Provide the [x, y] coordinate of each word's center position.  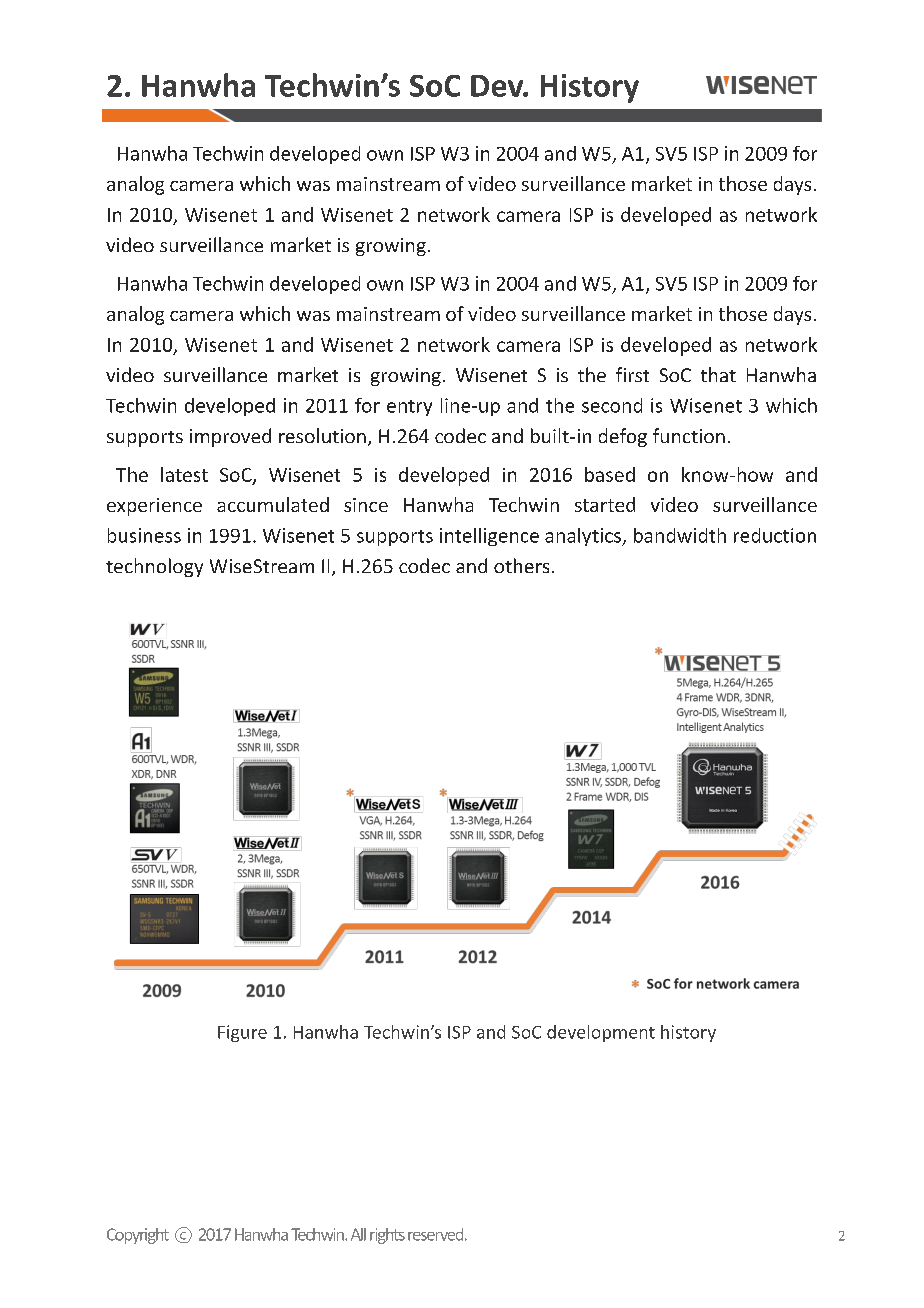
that [718, 374]
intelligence [489, 537]
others [521, 565]
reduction [775, 535]
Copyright [138, 1236]
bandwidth [680, 535]
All [358, 1234]
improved [230, 437]
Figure [242, 1033]
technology [154, 567]
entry [409, 408]
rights [387, 1236]
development [601, 1033]
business [144, 535]
